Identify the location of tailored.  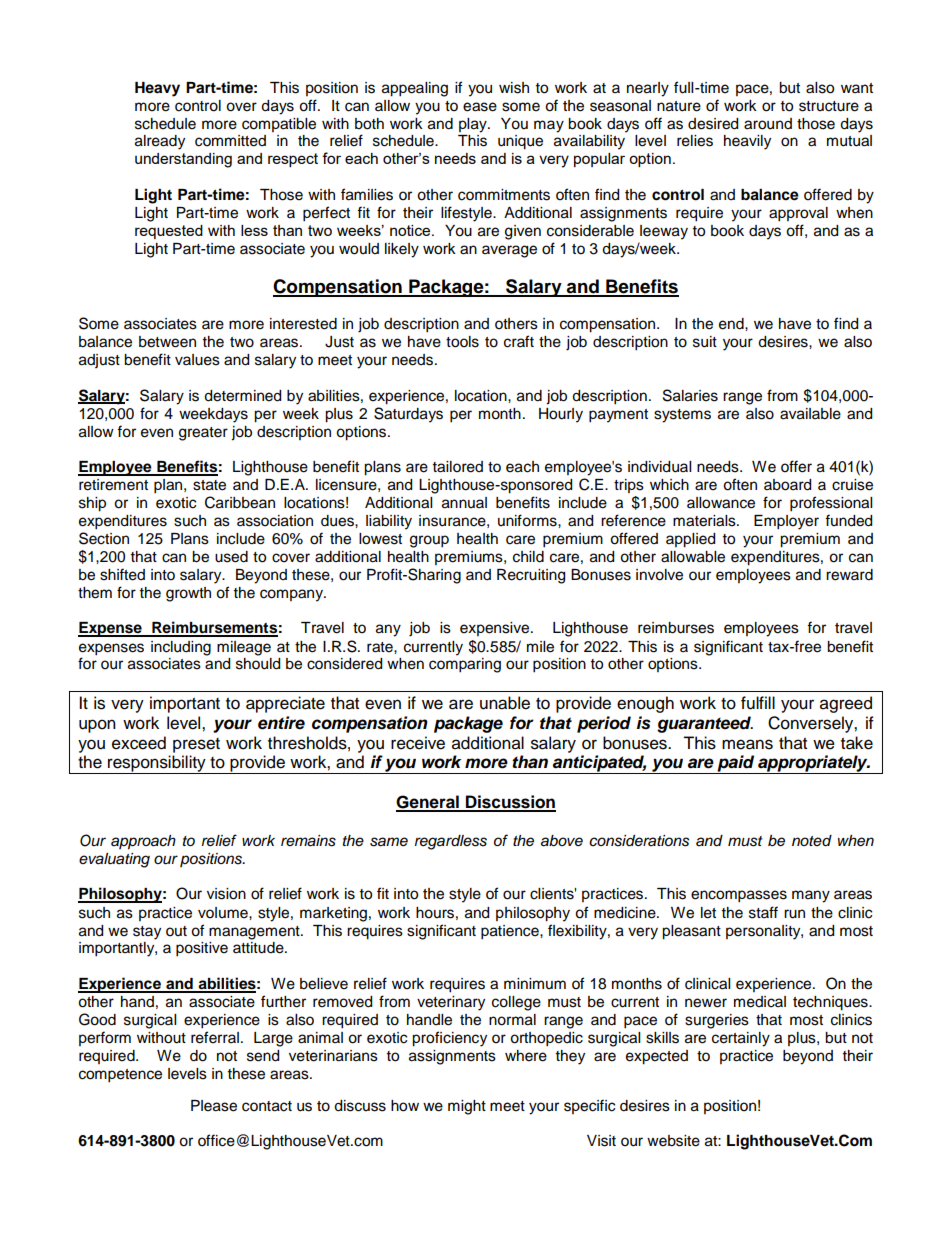
(458, 467).
